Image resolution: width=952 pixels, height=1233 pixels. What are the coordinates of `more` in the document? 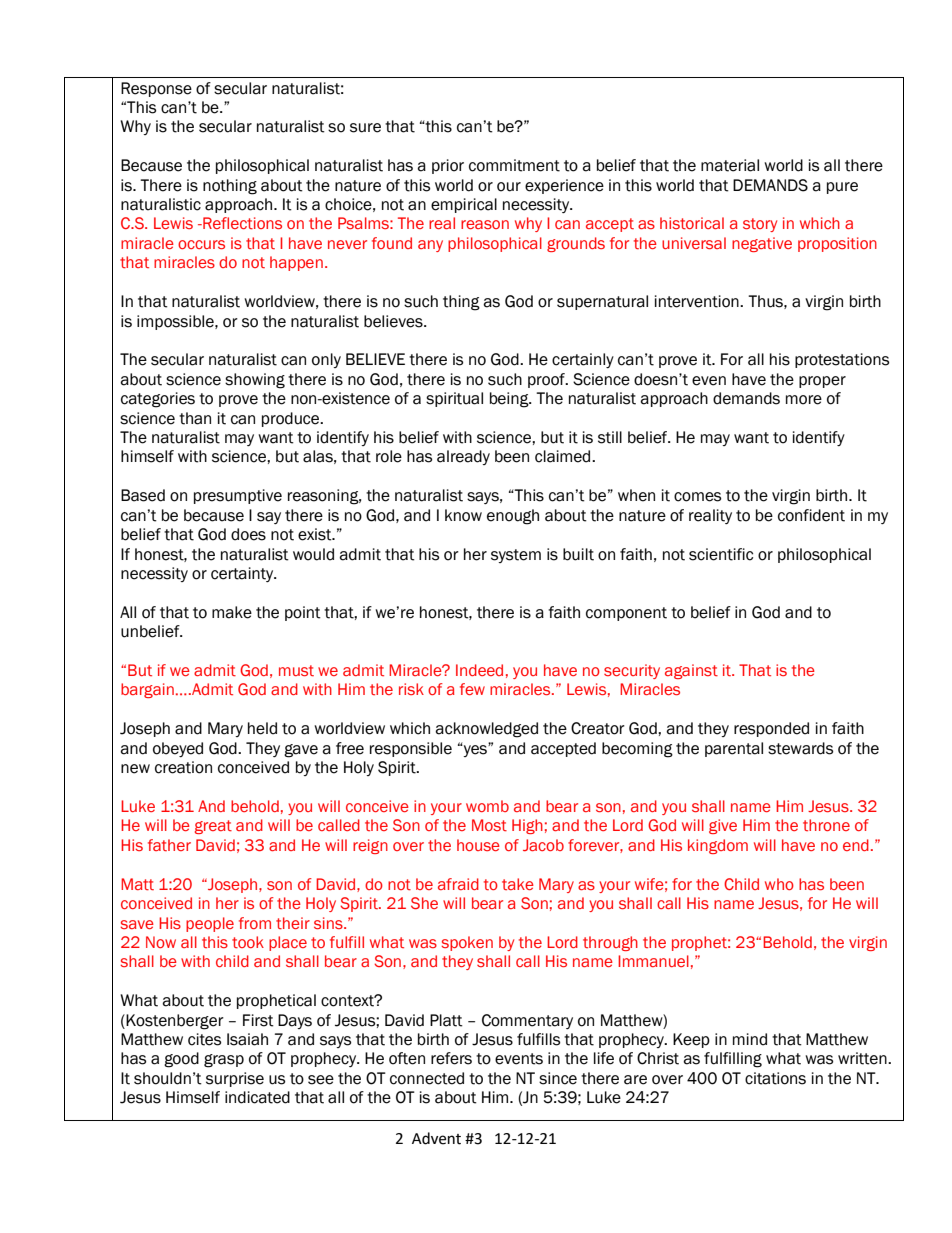 It's located at (804, 400).
